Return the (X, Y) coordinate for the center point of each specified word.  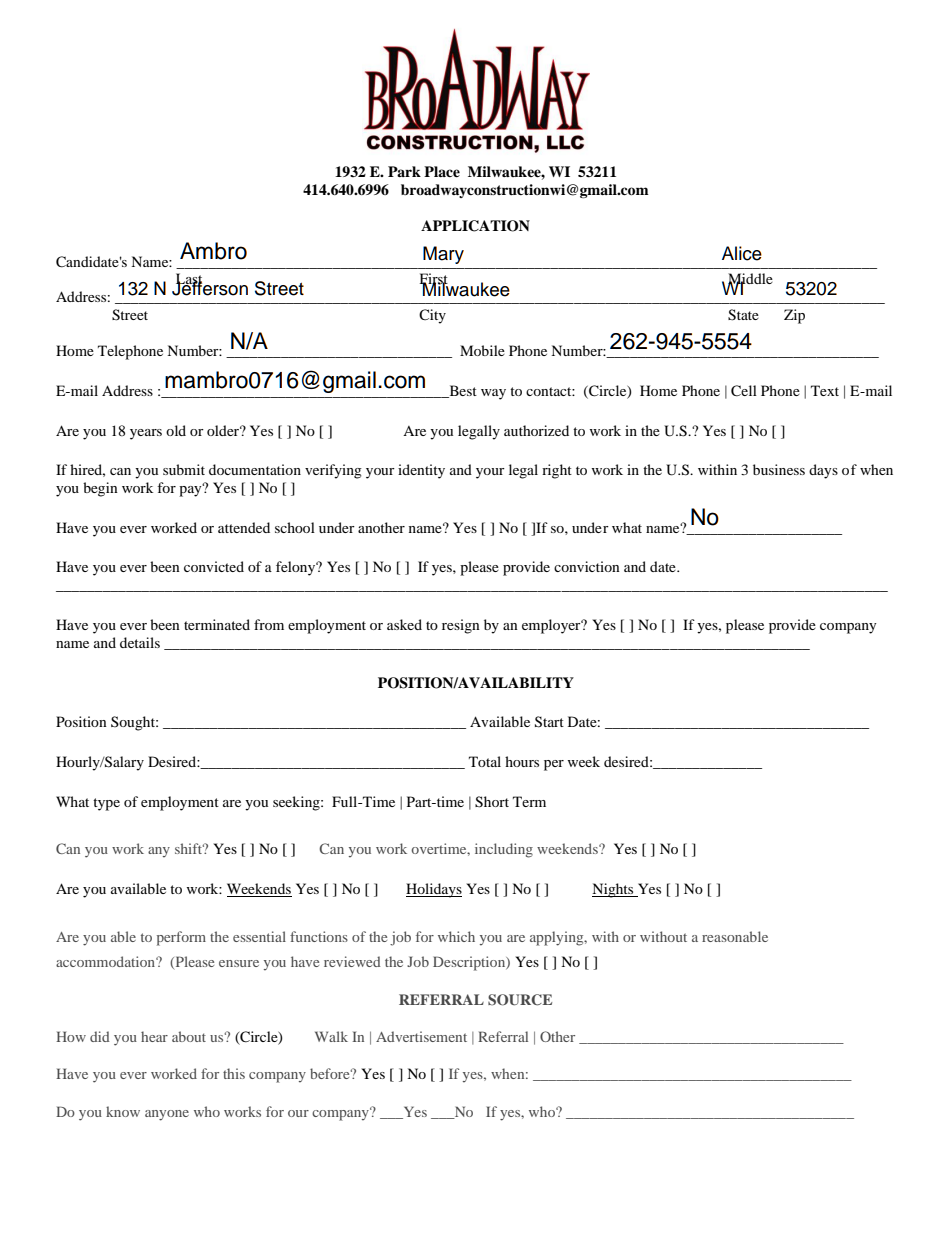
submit (184, 469)
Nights (614, 890)
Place (442, 171)
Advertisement (421, 1036)
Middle (750, 280)
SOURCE (520, 1000)
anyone (167, 1115)
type (106, 804)
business (779, 469)
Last (190, 280)
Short (492, 802)
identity (421, 471)
